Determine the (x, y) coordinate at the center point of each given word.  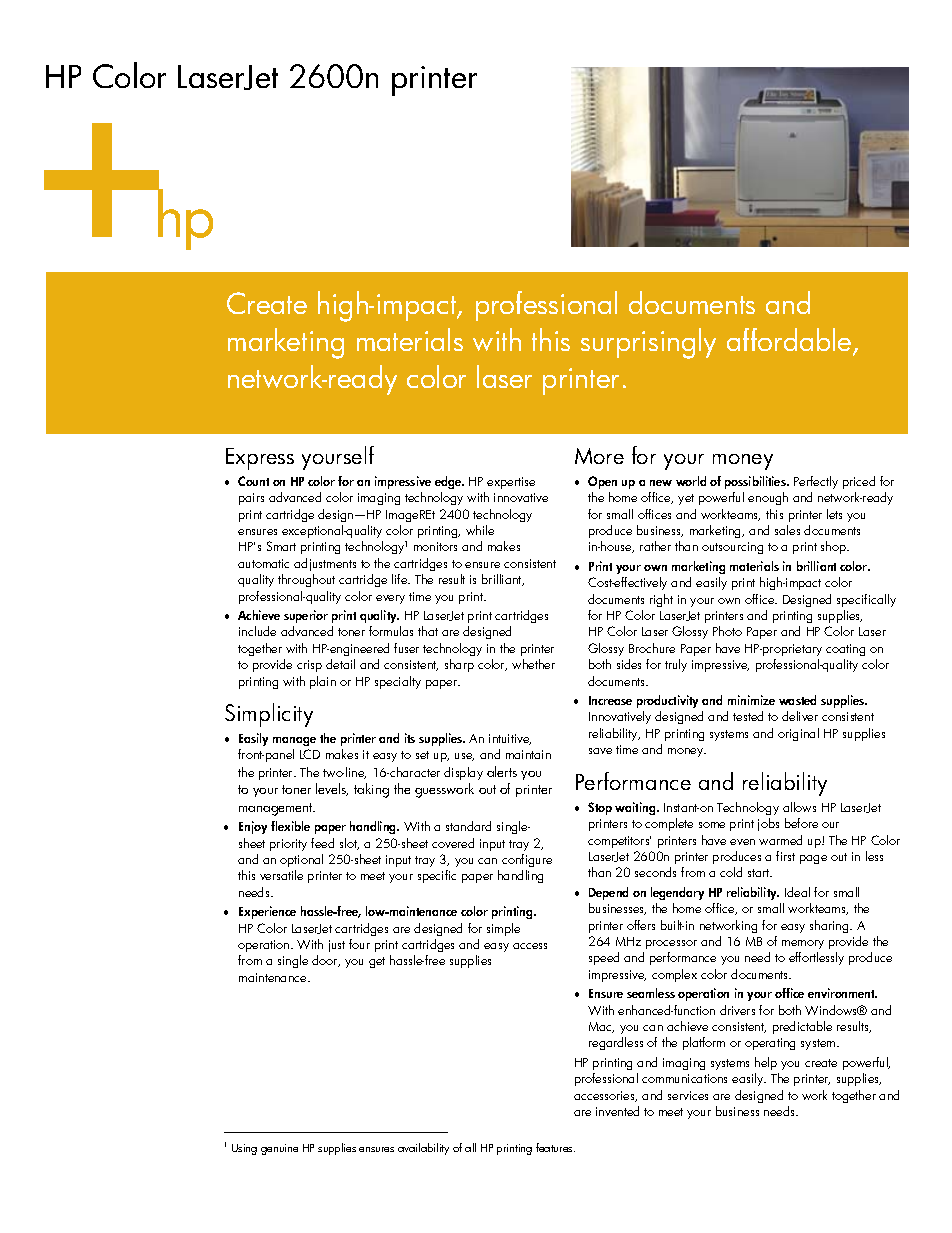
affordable (790, 341)
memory (803, 944)
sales (787, 530)
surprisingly (648, 343)
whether (533, 664)
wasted (797, 700)
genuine (279, 1149)
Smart (281, 546)
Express (260, 459)
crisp (309, 666)
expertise (511, 483)
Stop (600, 808)
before (801, 823)
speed (604, 958)
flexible (290, 826)
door (326, 961)
